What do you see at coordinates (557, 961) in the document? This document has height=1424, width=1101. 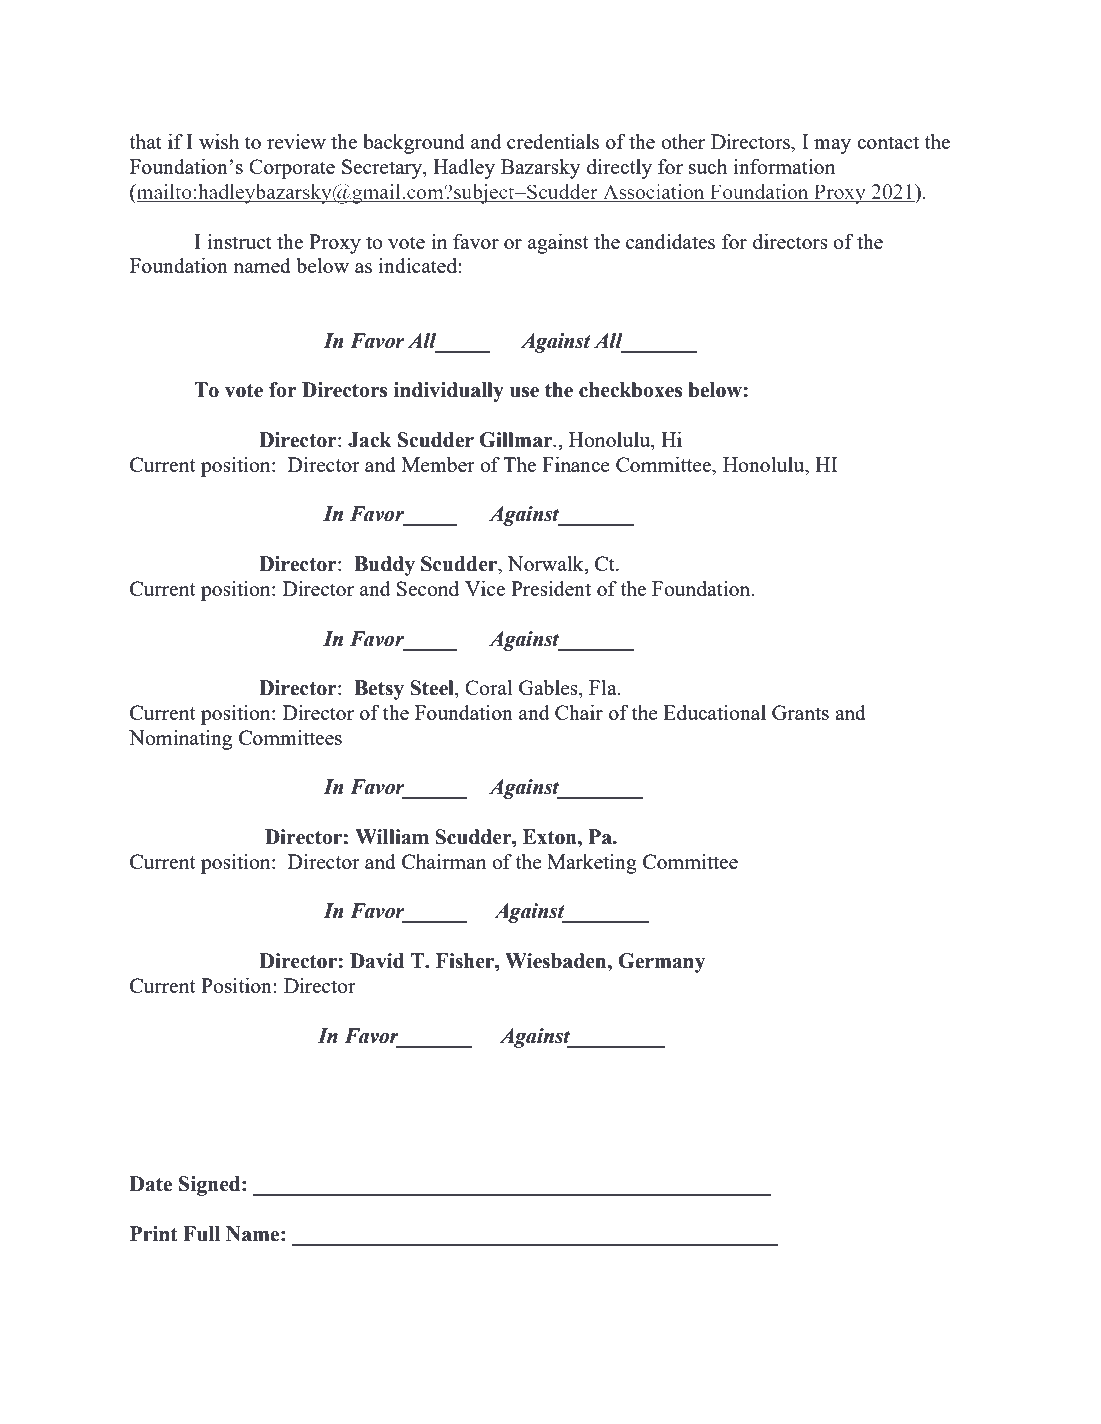 I see `Wiesbaden` at bounding box center [557, 961].
